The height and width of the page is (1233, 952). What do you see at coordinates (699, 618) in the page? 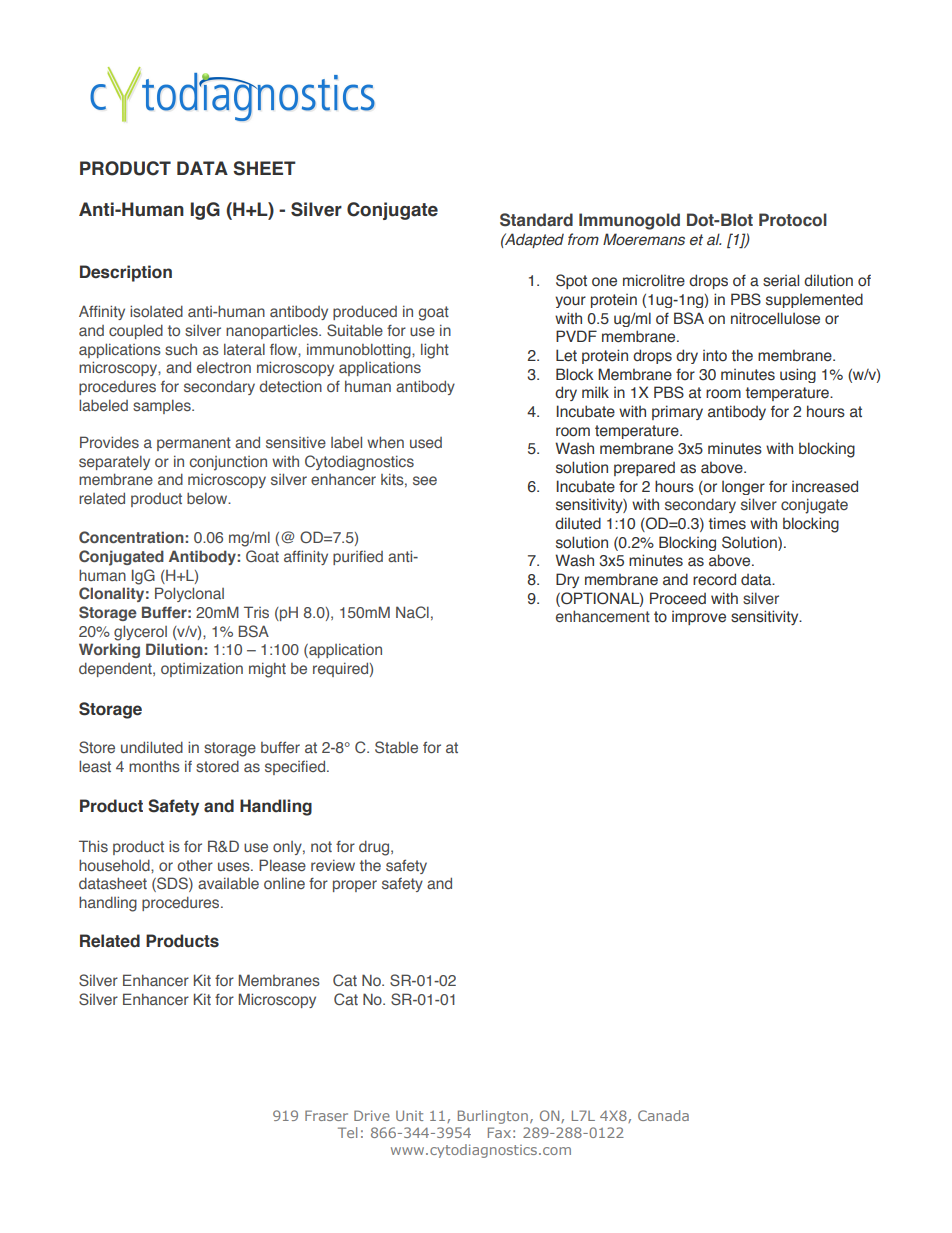
I see `improve` at bounding box center [699, 618].
